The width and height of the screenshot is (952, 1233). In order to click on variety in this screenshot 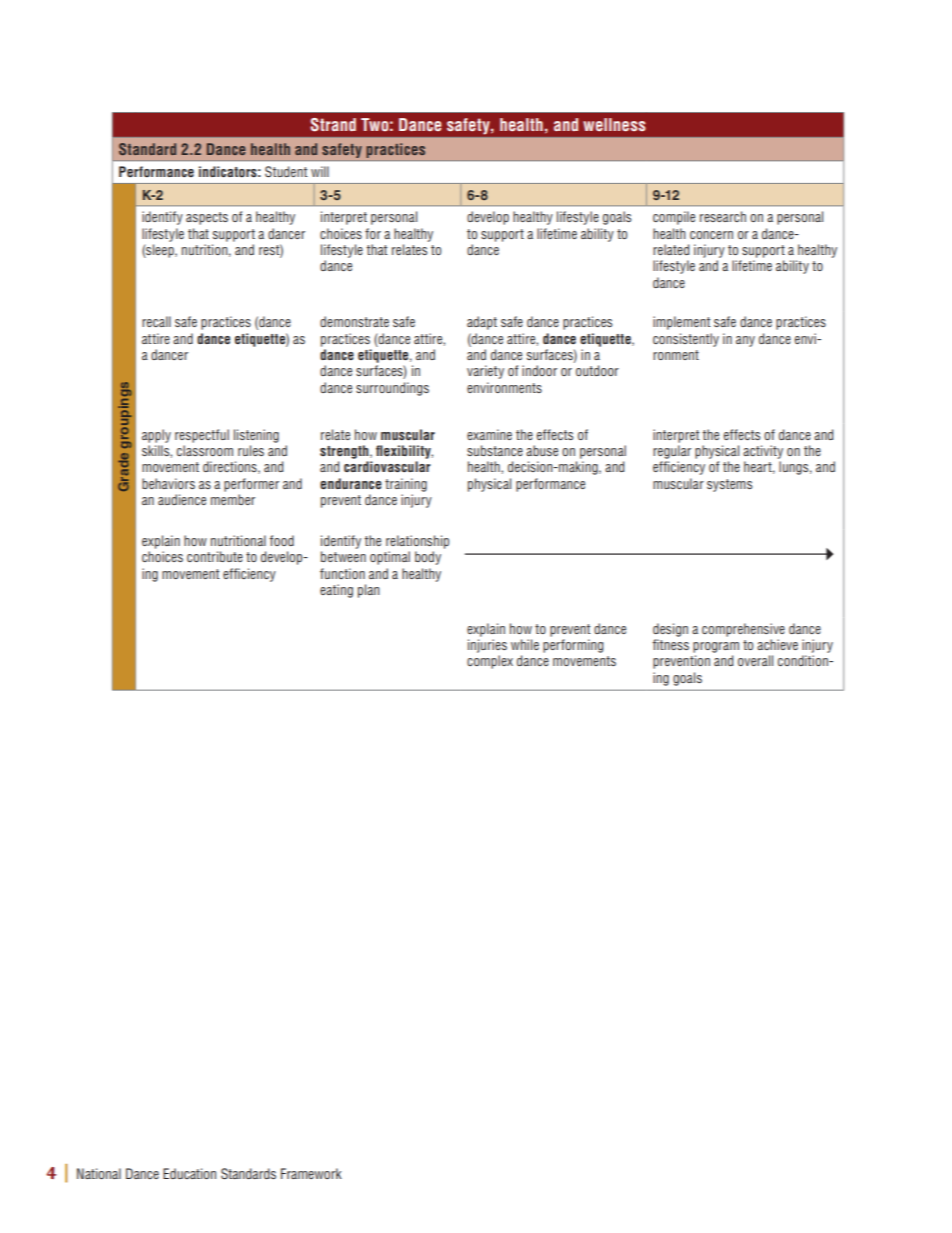, I will do `click(485, 372)`.
